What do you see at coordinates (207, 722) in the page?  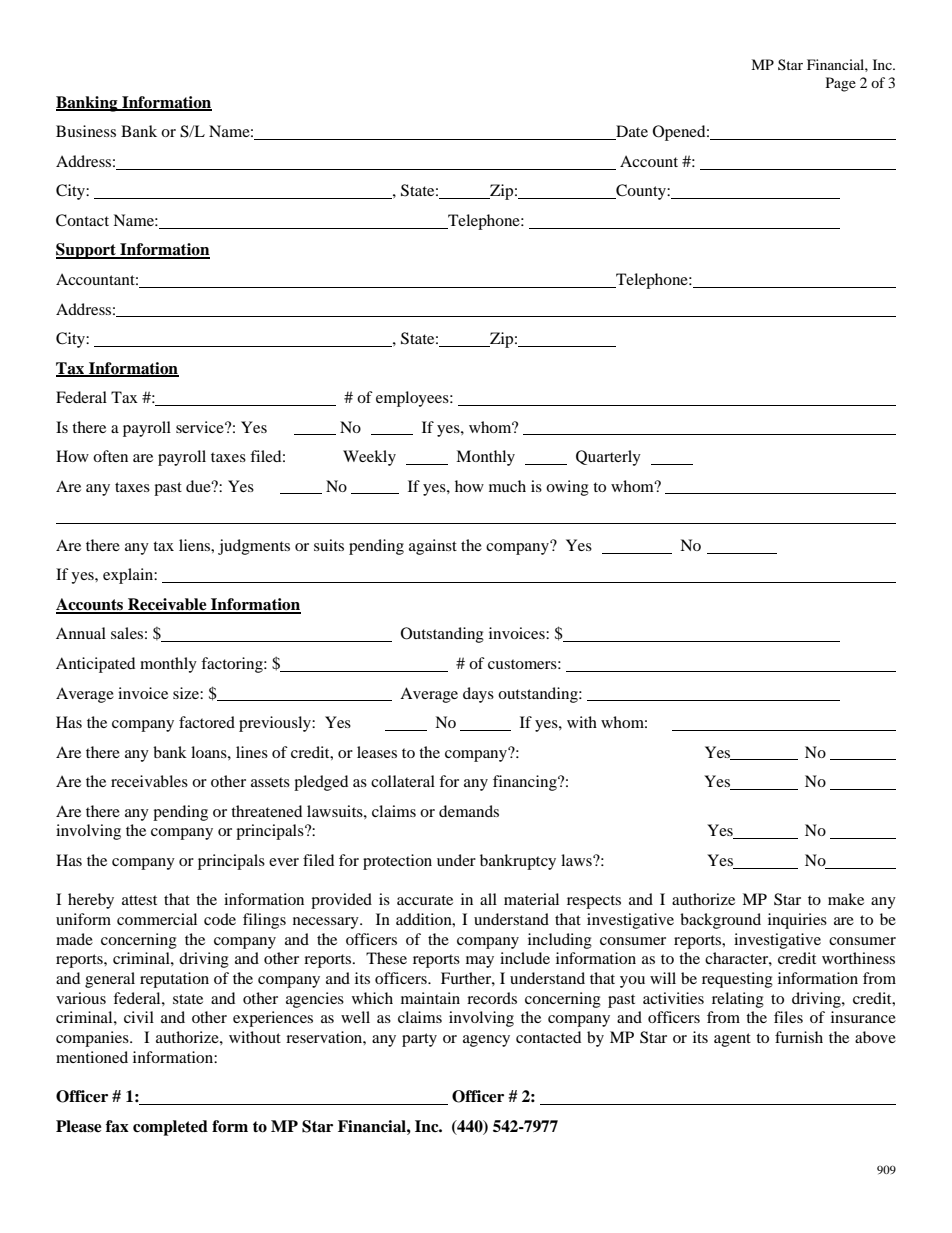 I see `factored` at bounding box center [207, 722].
